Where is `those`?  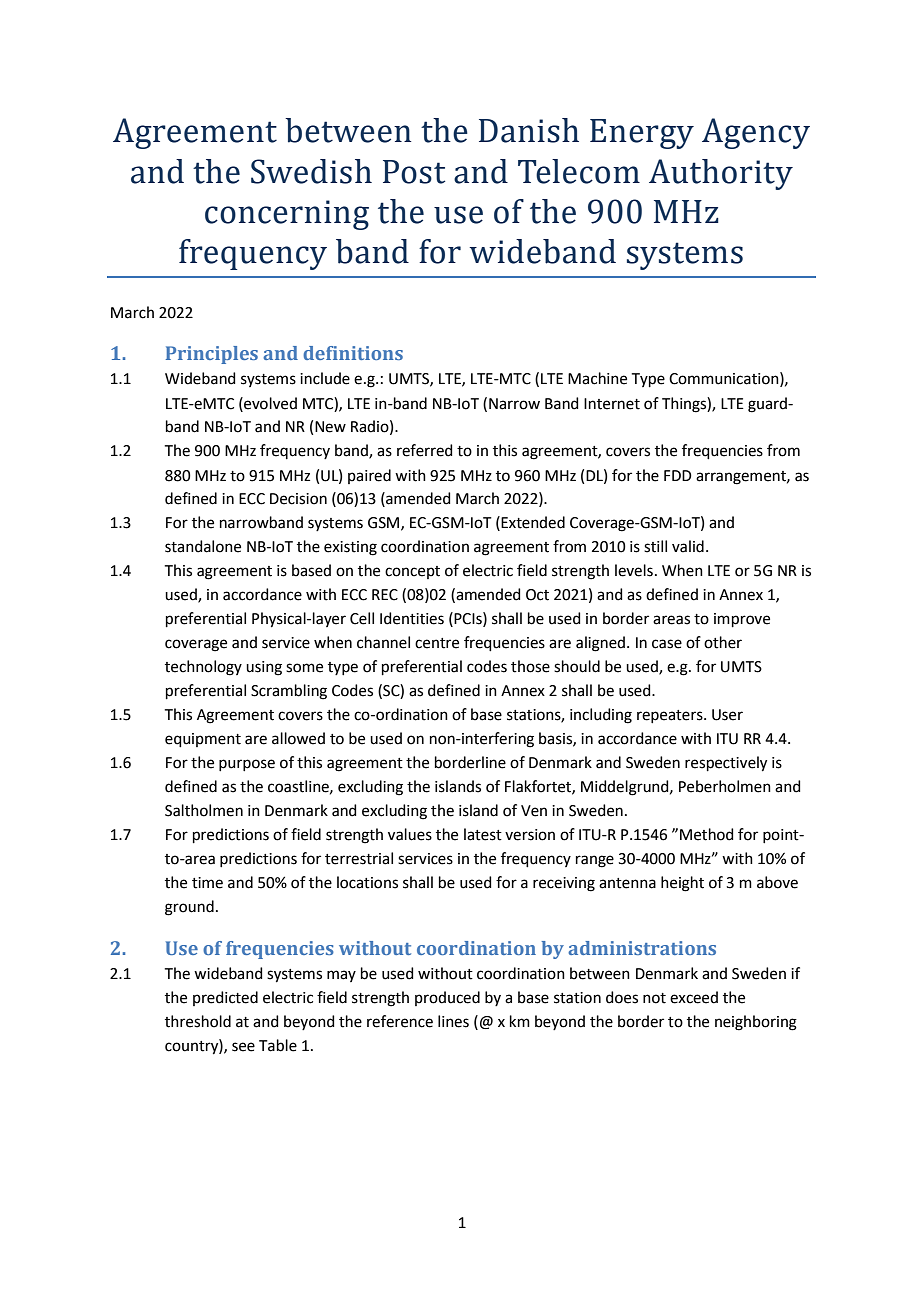 those is located at coordinates (530, 666).
